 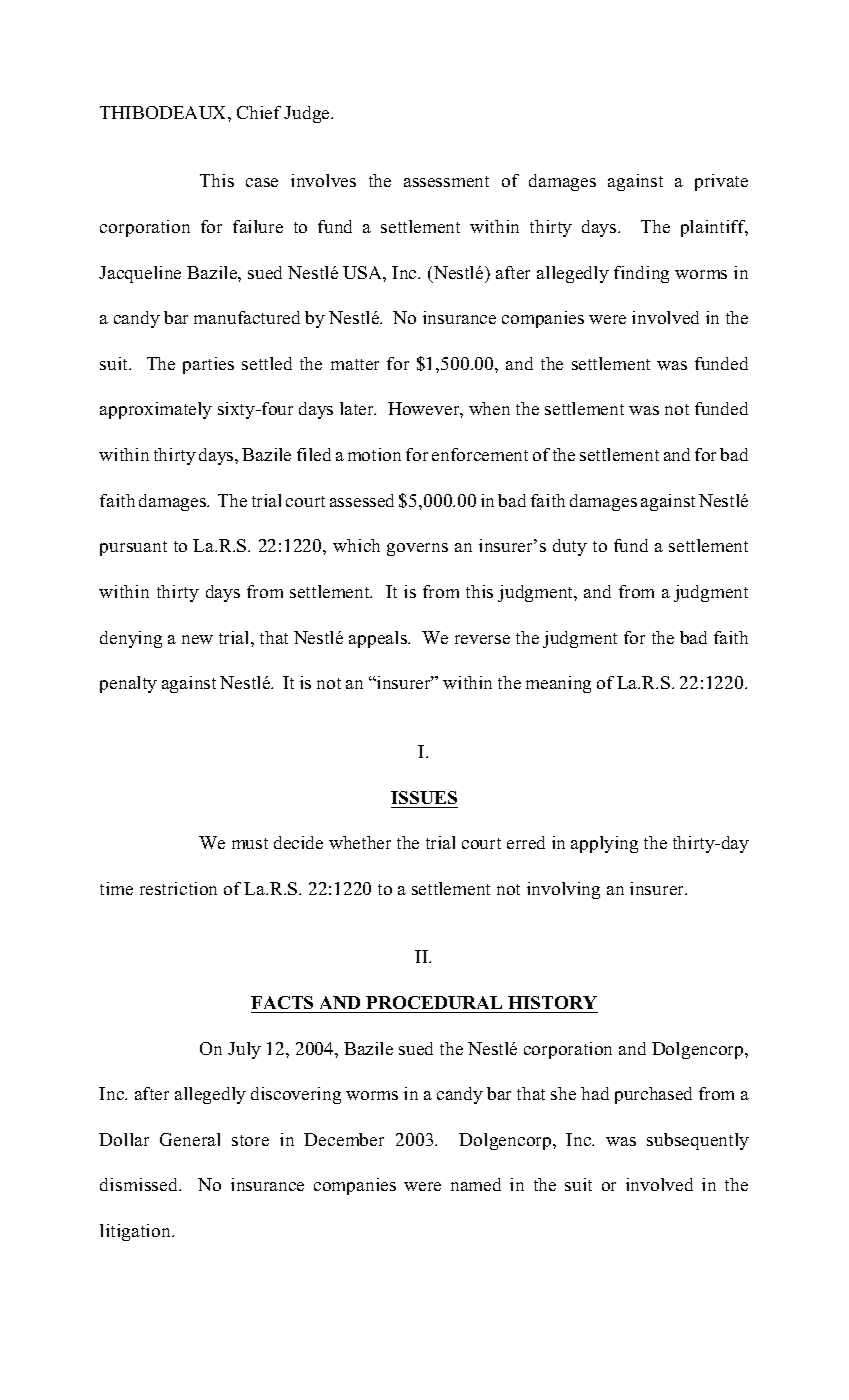 What do you see at coordinates (476, 1184) in the screenshot?
I see `named` at bounding box center [476, 1184].
